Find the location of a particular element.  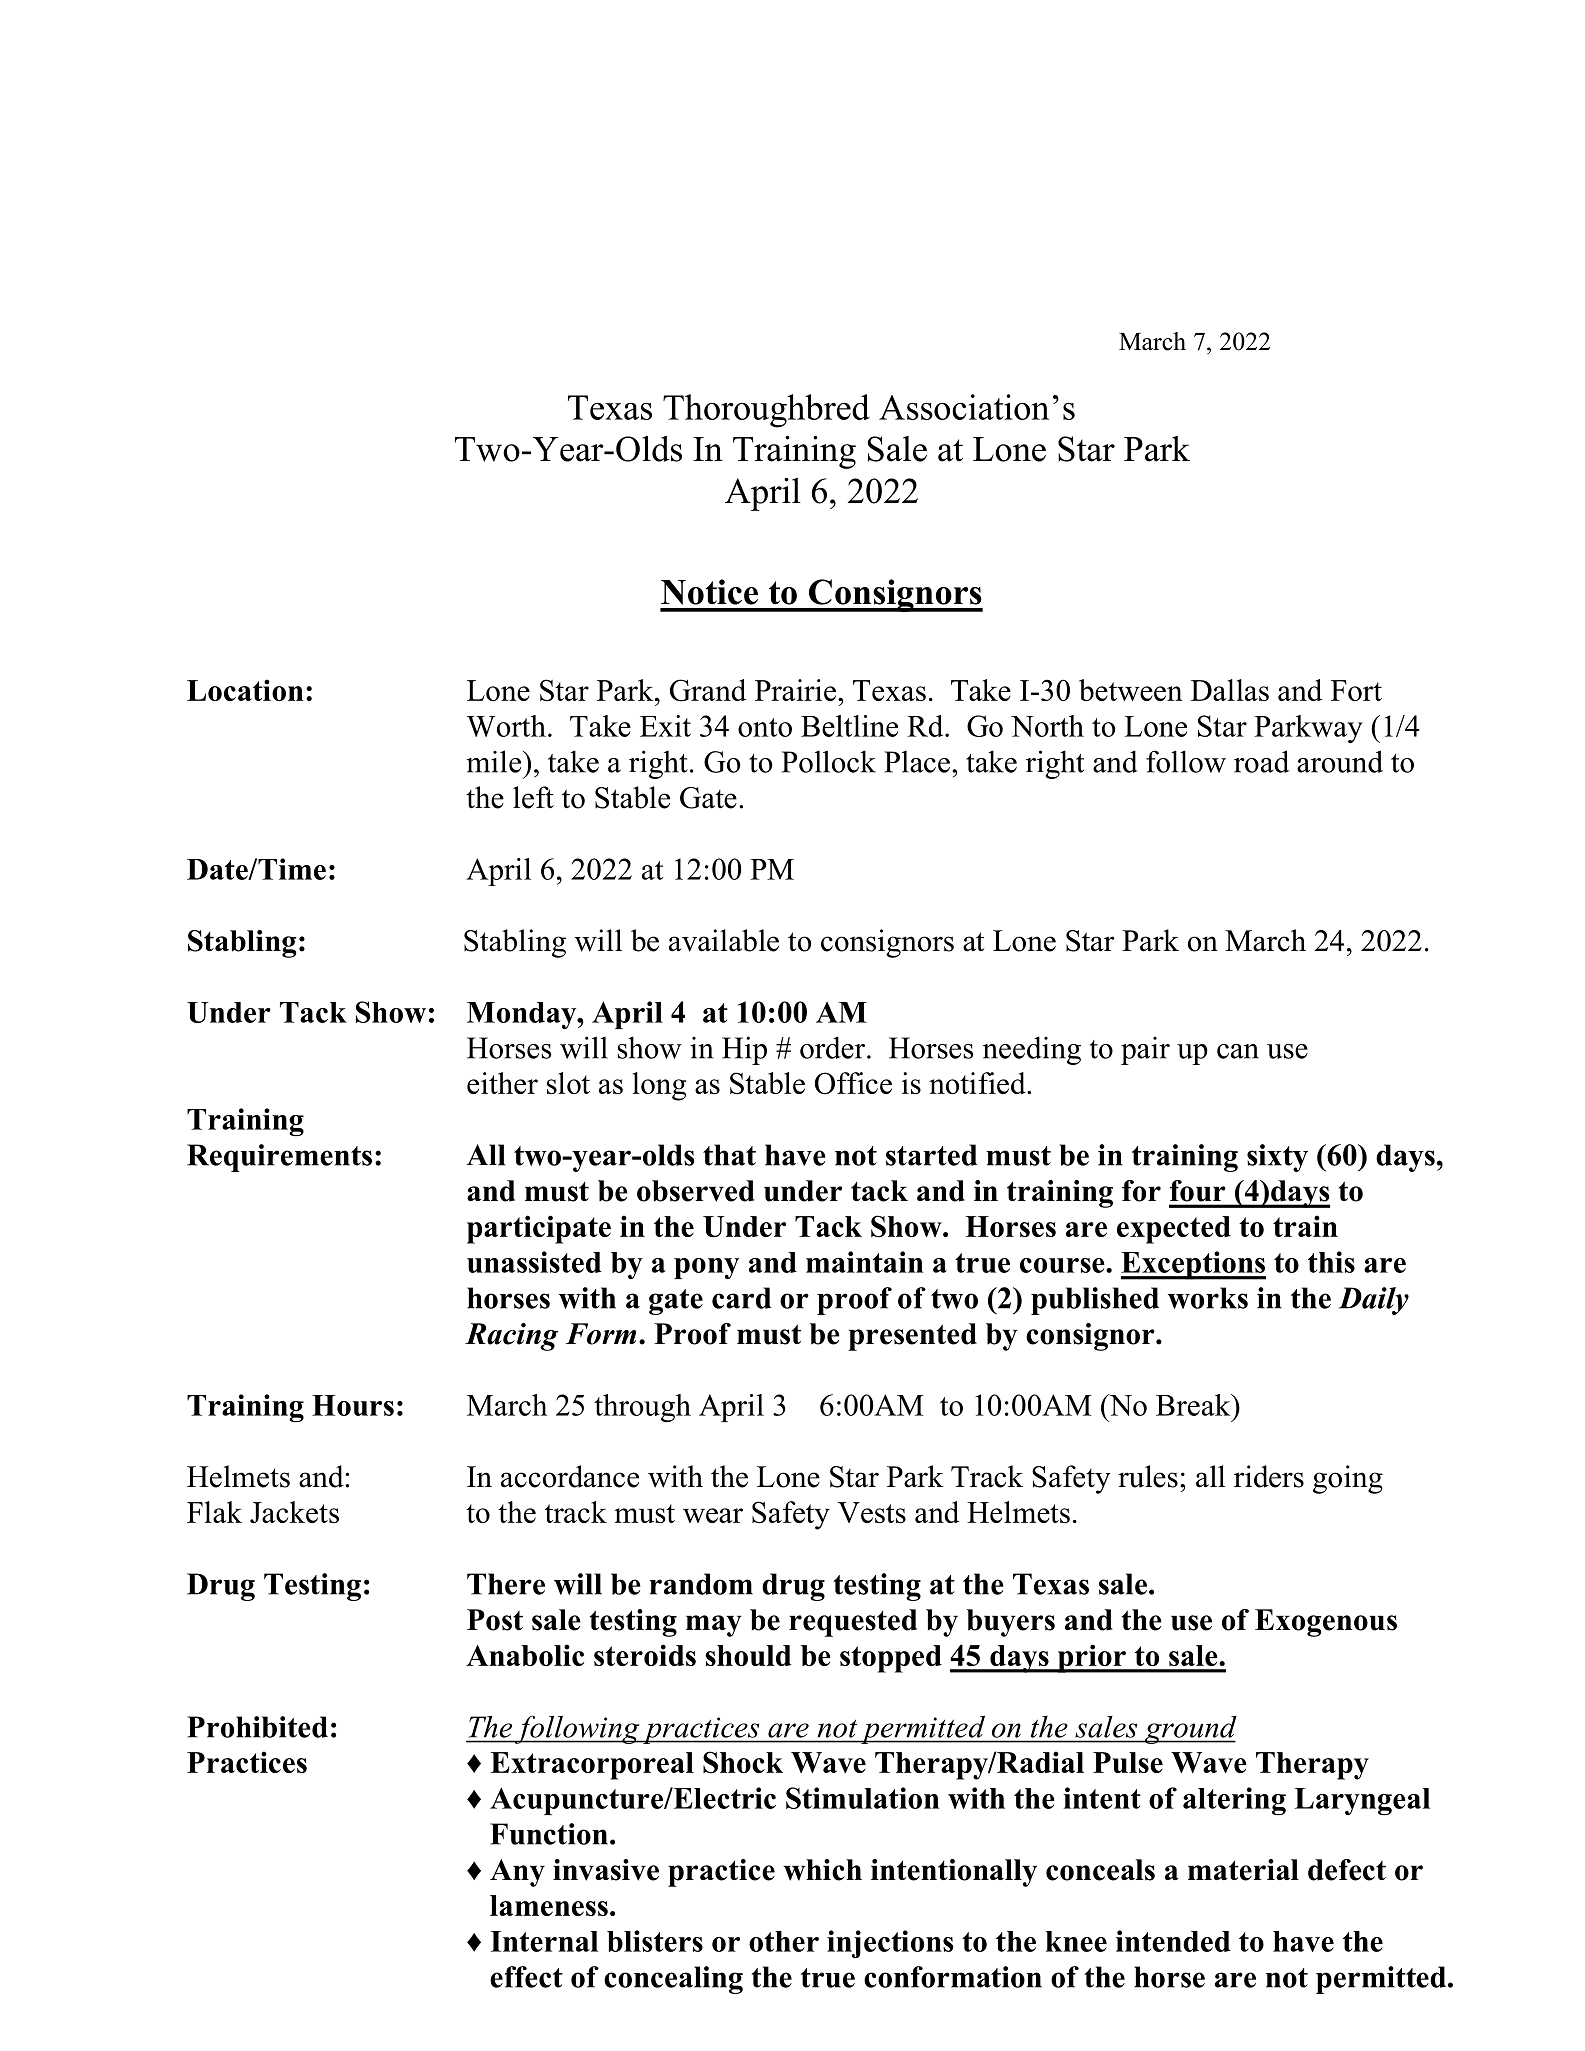

Location is located at coordinates (245, 690).
